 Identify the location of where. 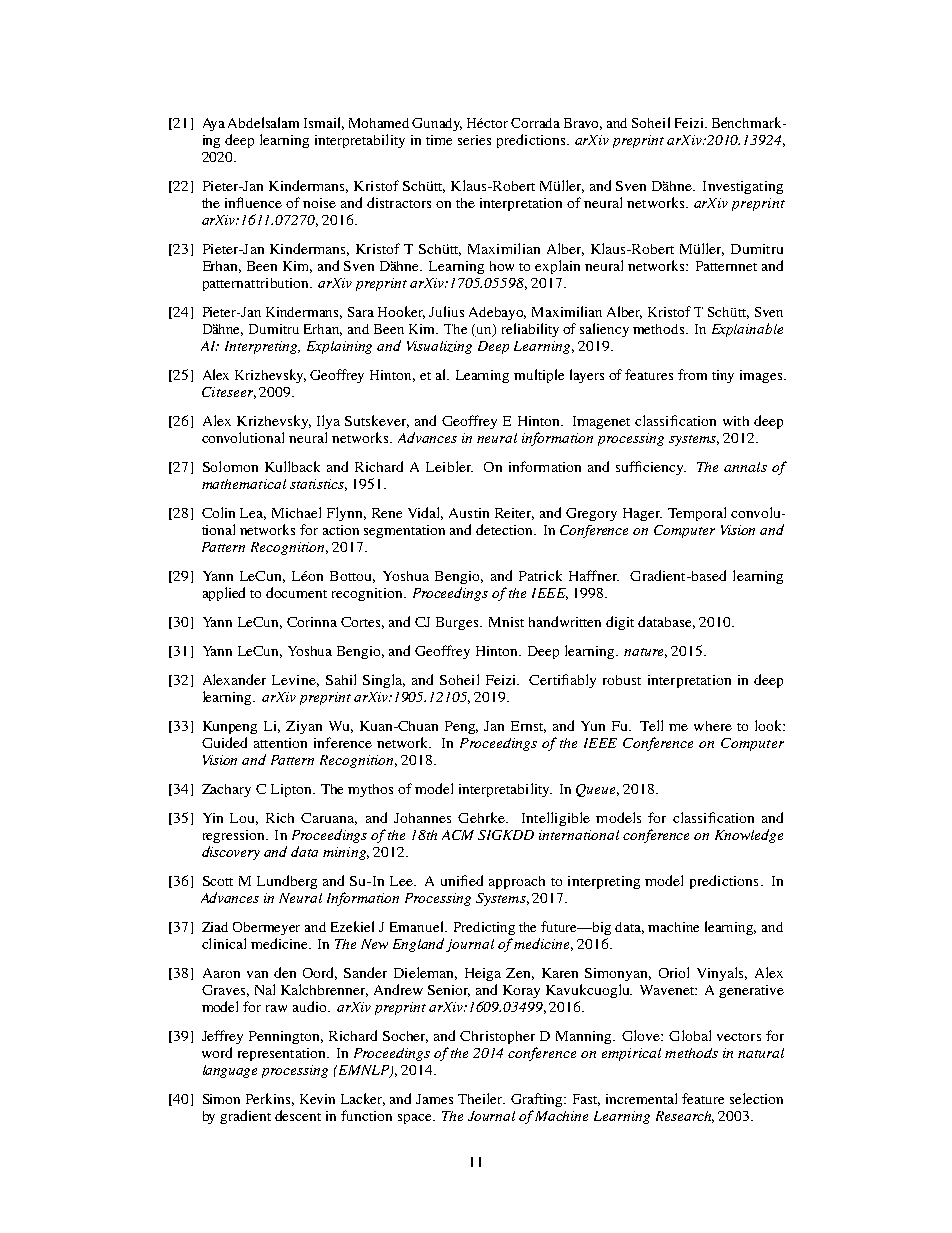
(713, 726).
